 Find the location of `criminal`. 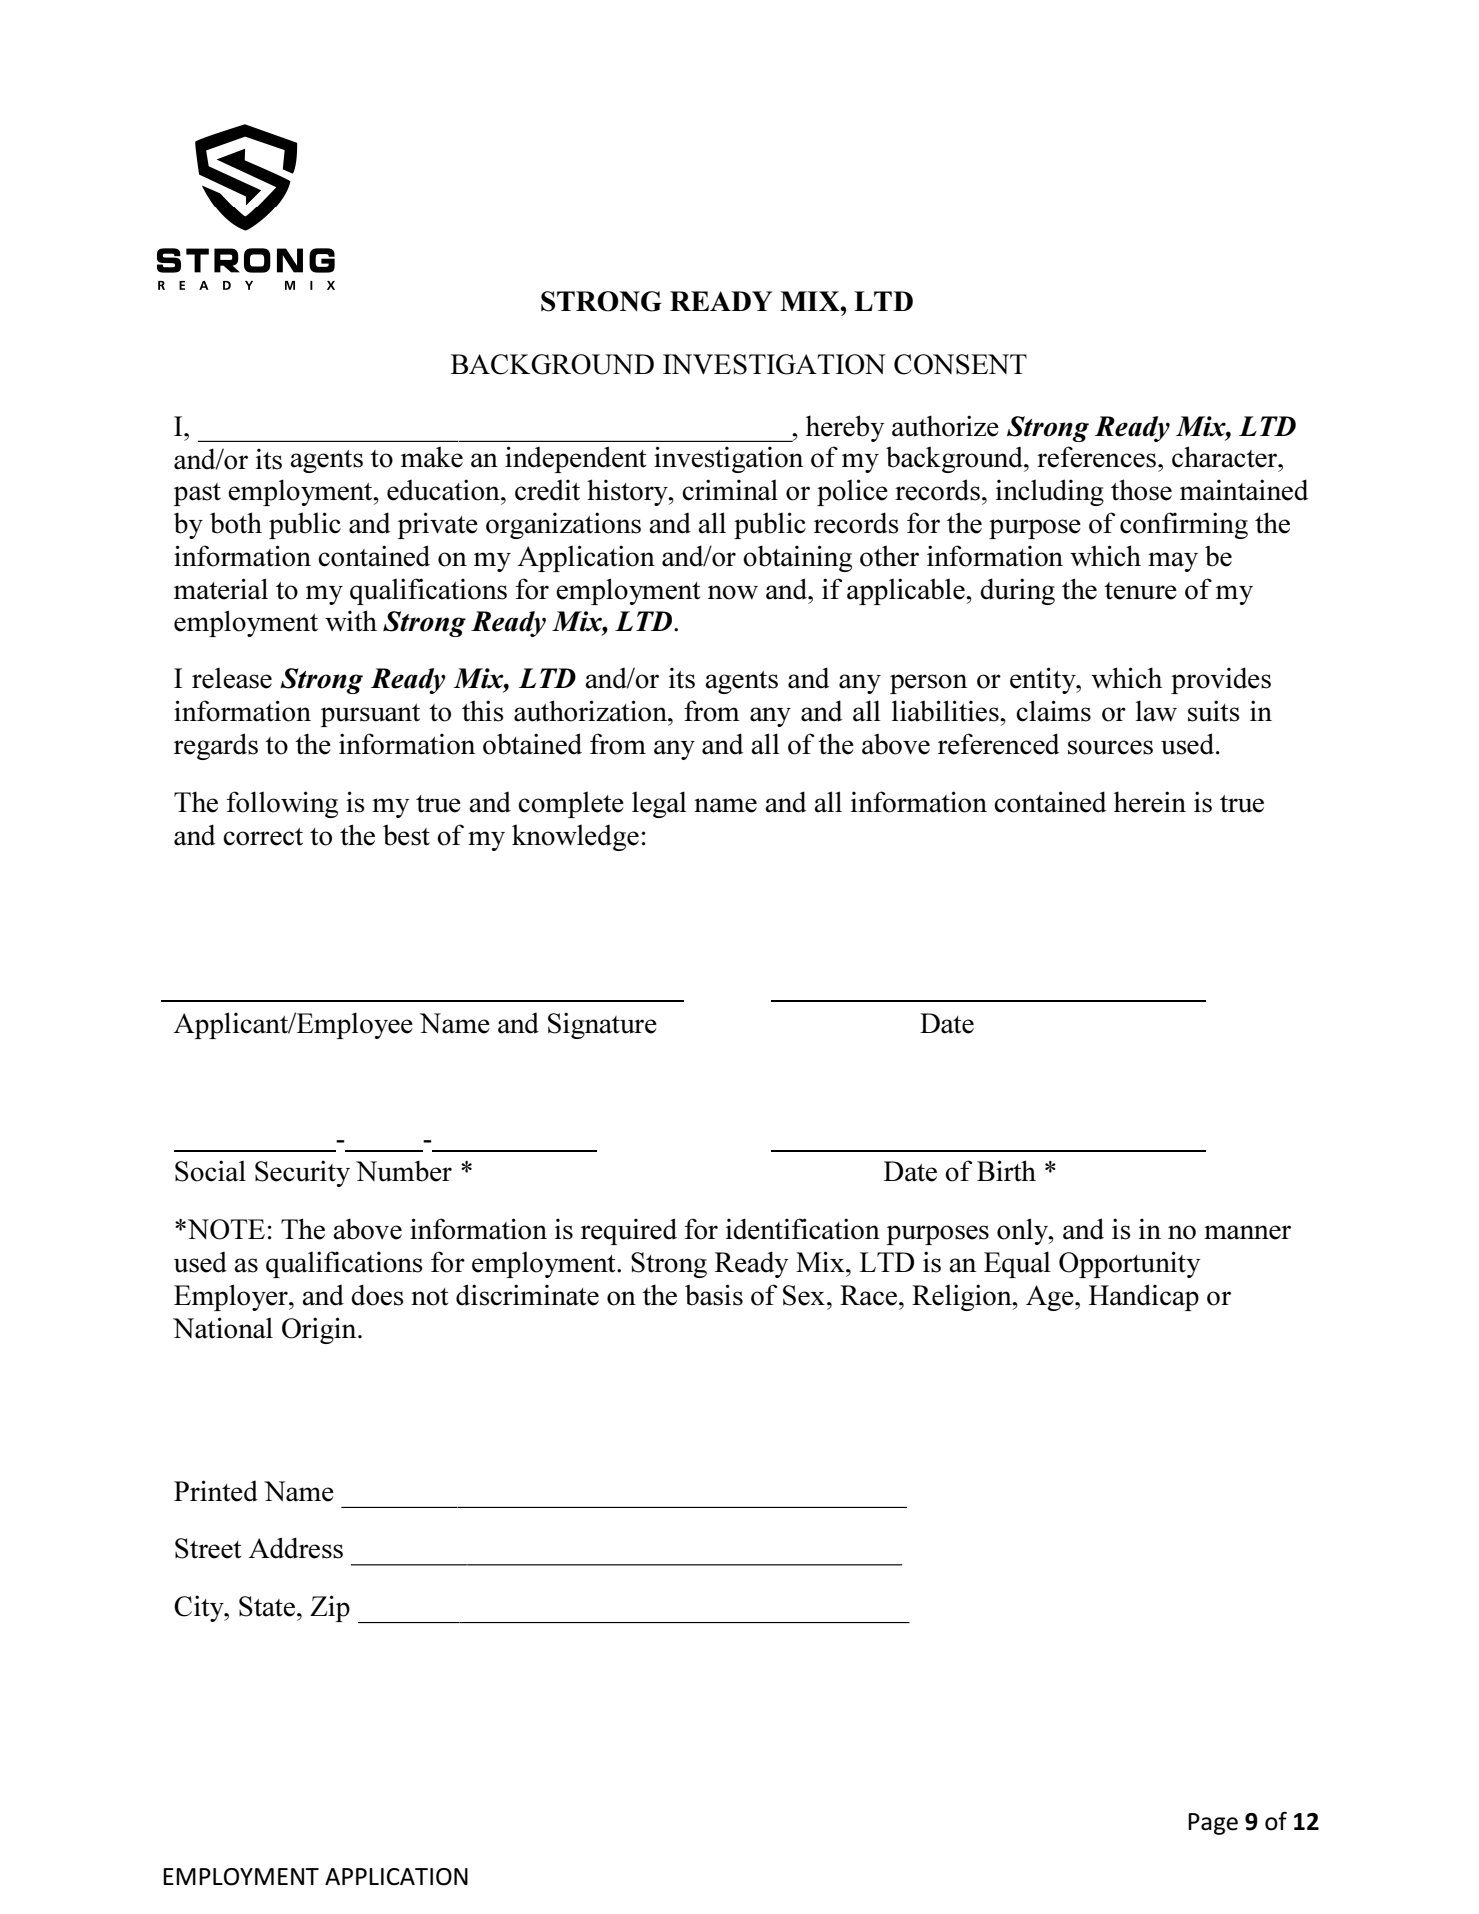

criminal is located at coordinates (730, 490).
